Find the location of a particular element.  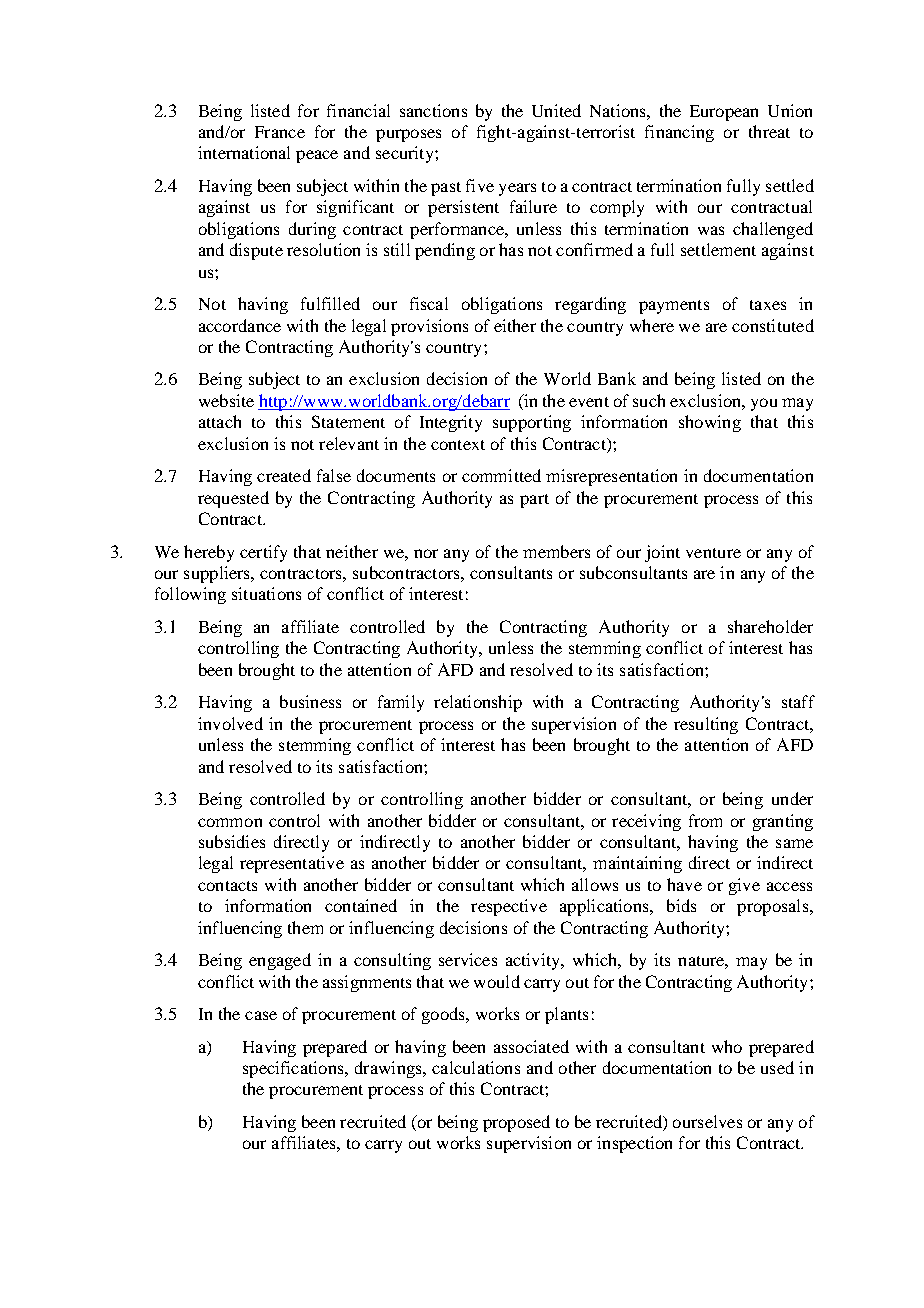

created is located at coordinates (284, 475).
